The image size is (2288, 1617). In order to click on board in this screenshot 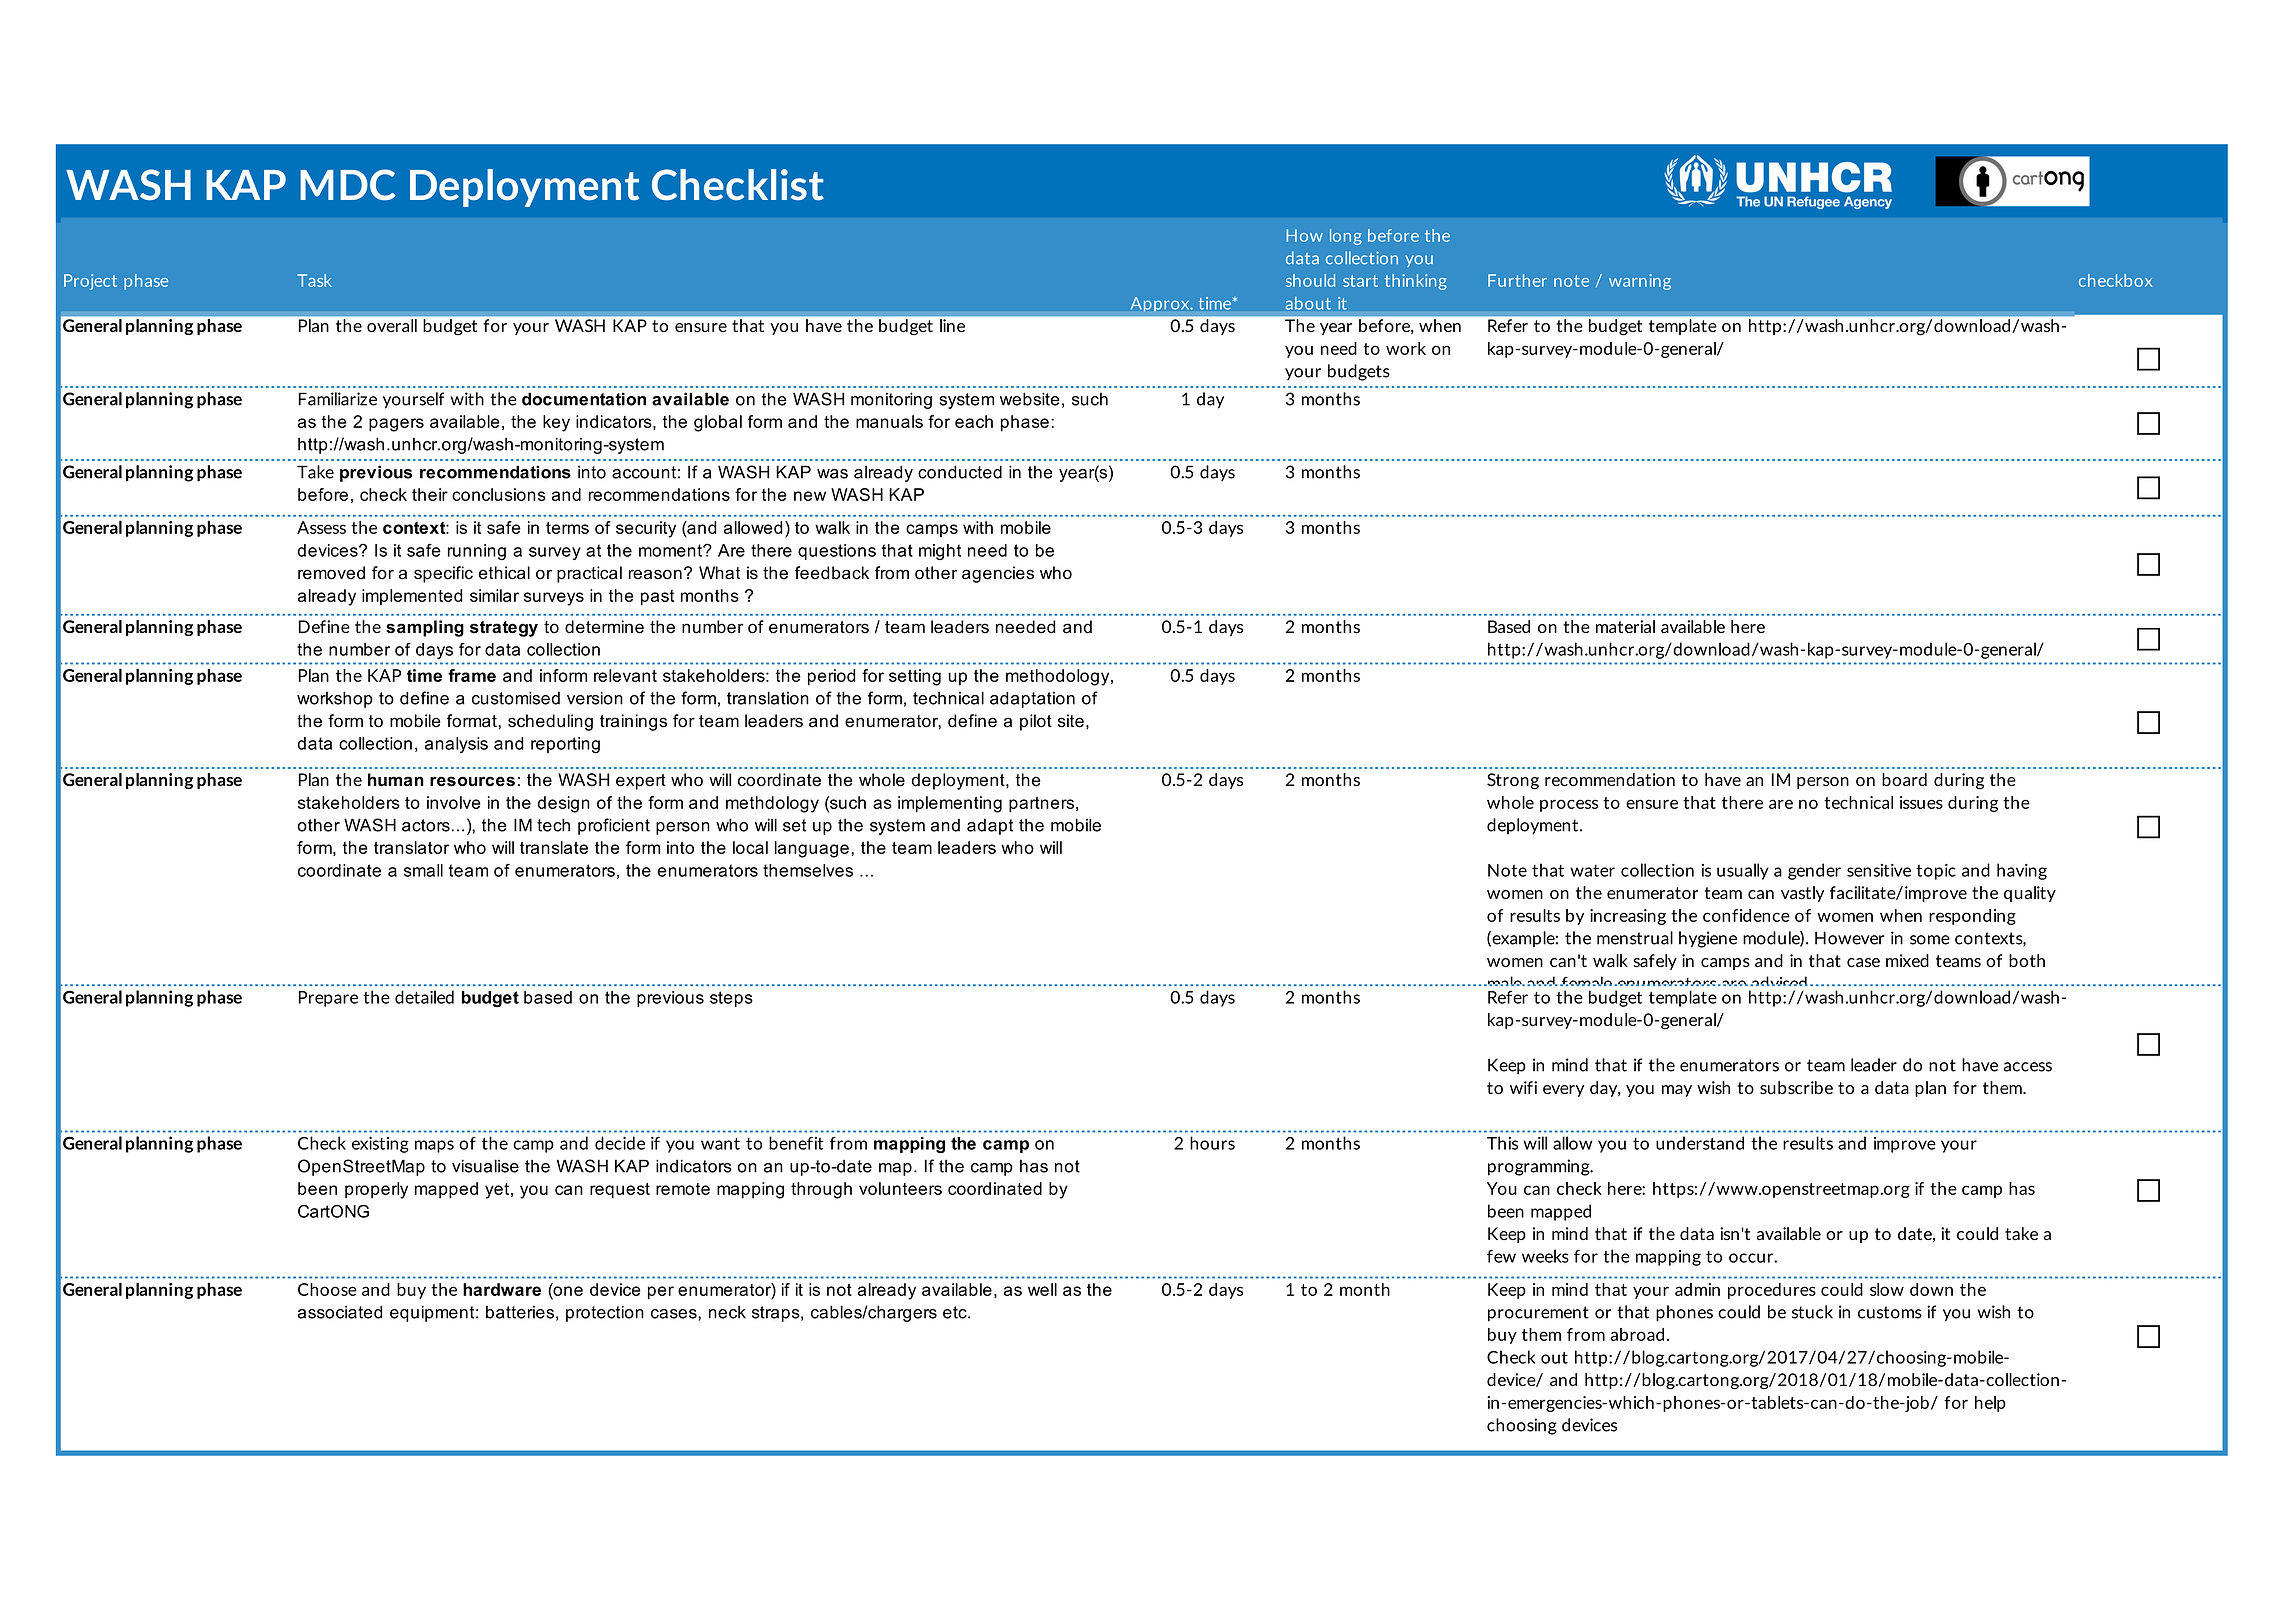, I will do `click(1904, 779)`.
